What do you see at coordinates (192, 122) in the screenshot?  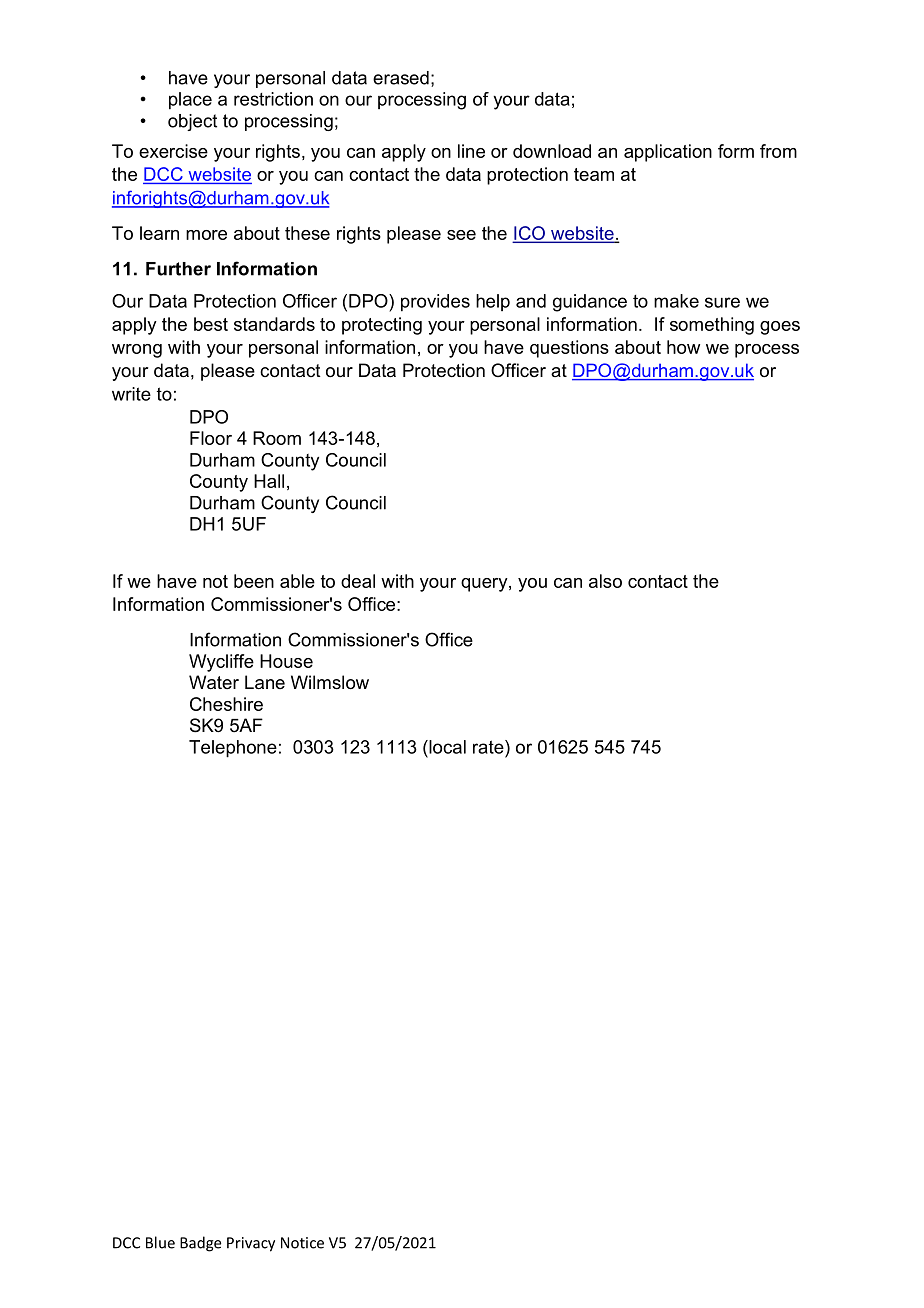 I see `object` at bounding box center [192, 122].
